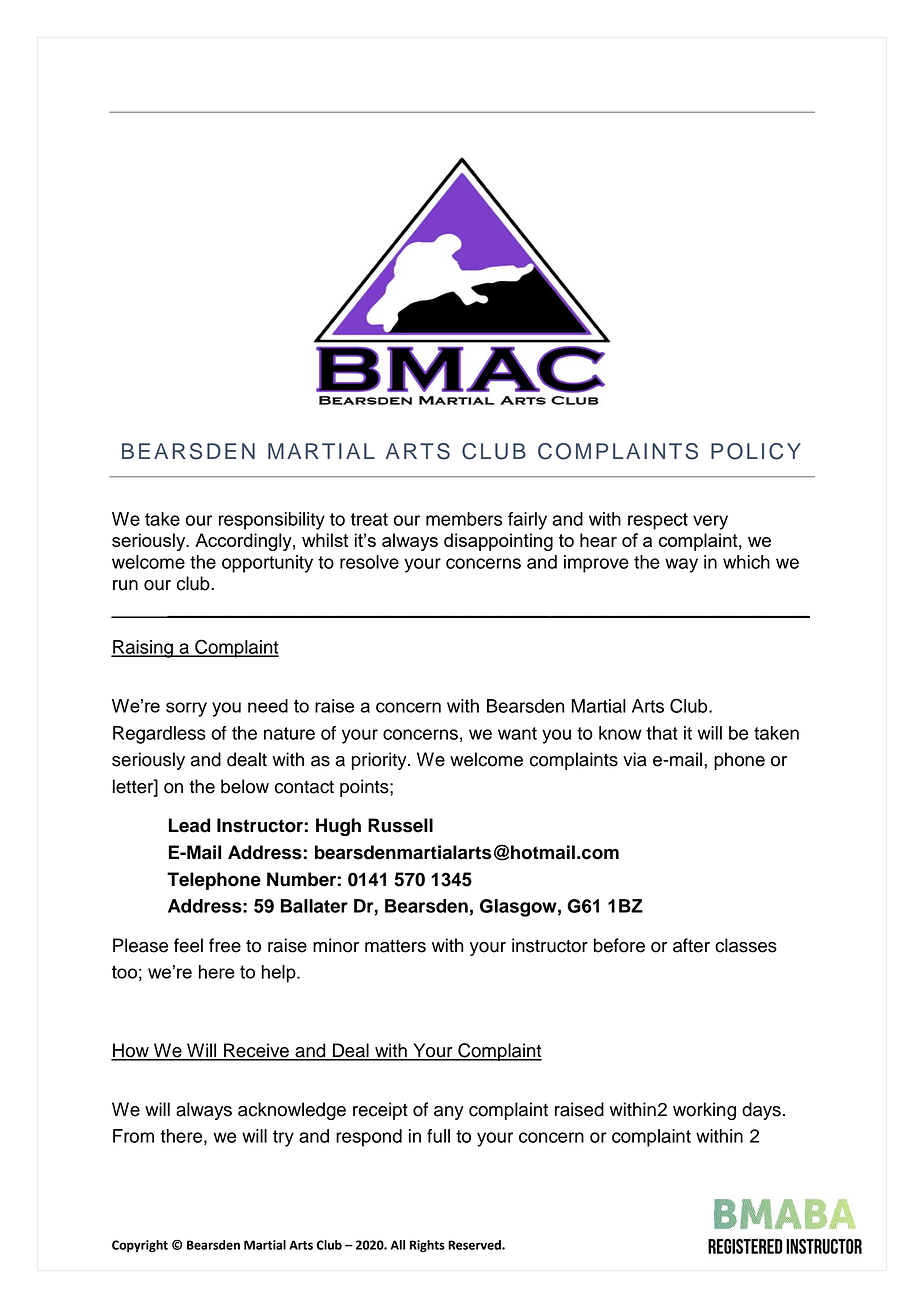 The height and width of the document is (1308, 924). What do you see at coordinates (427, 1246) in the document?
I see `Rights` at bounding box center [427, 1246].
